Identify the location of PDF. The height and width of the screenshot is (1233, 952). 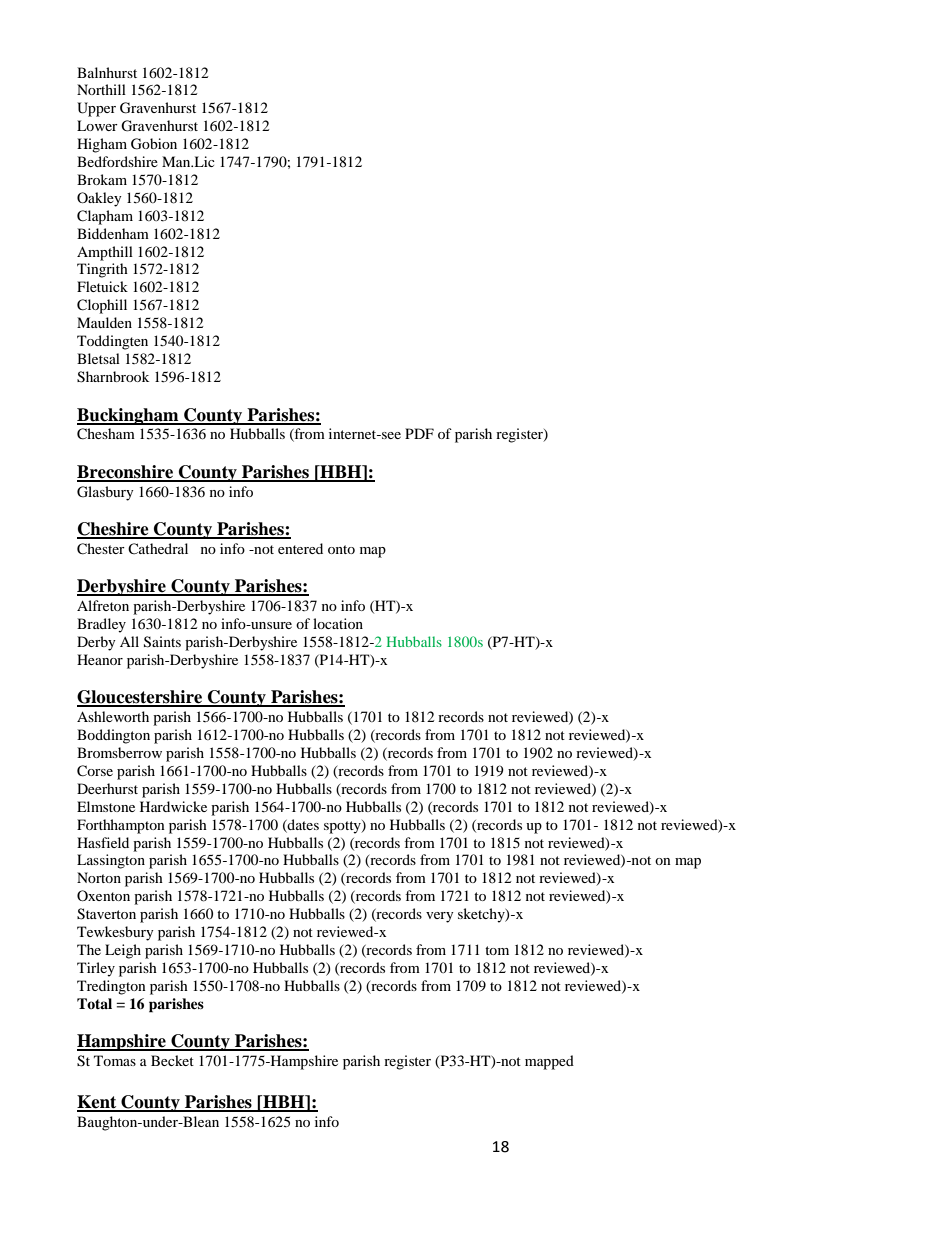
(419, 433).
